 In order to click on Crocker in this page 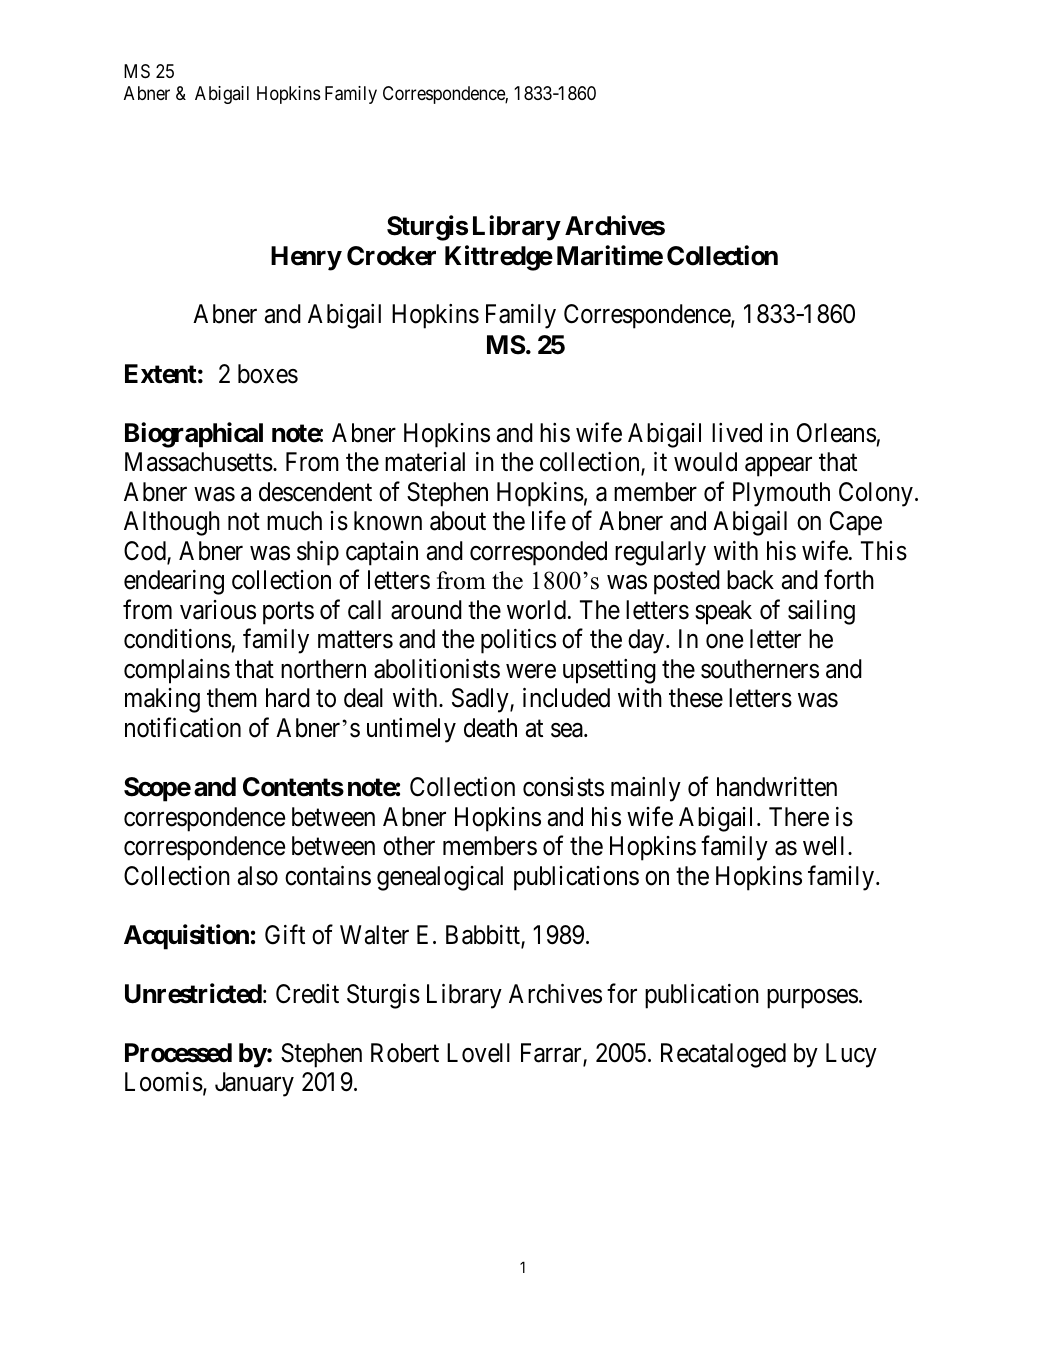, I will do `click(391, 256)`.
